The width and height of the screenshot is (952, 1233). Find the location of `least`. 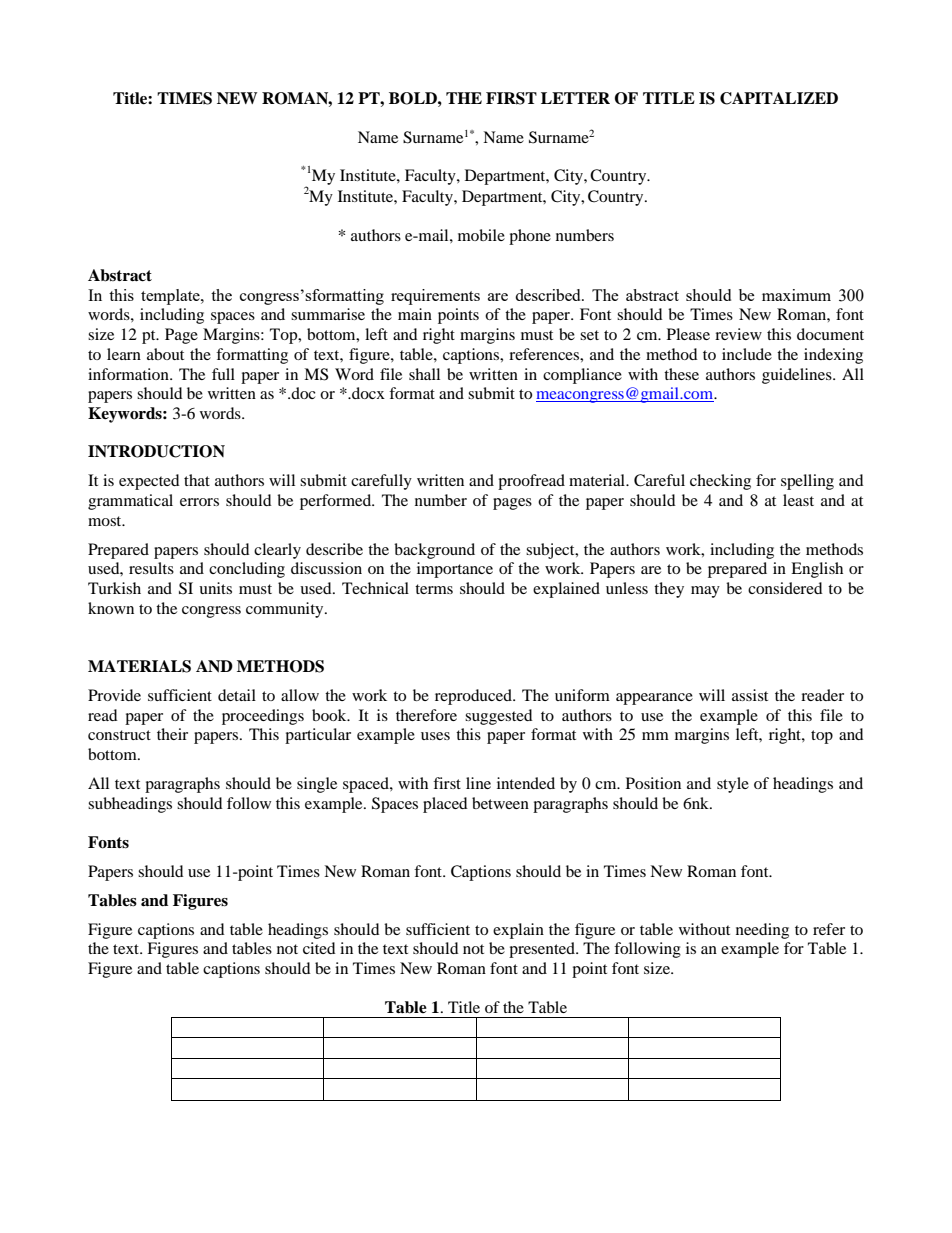

least is located at coordinates (798, 500).
